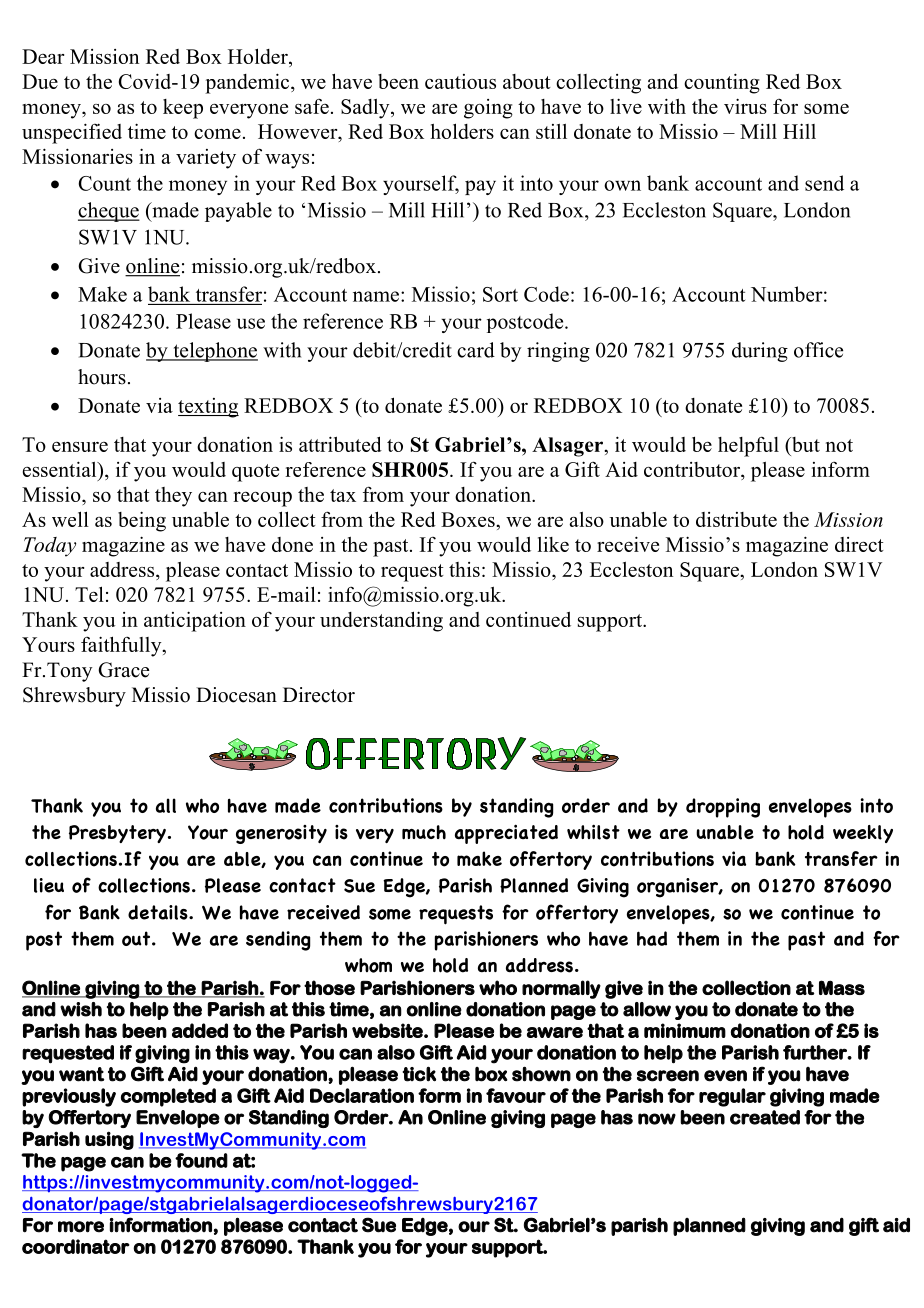  I want to click on more, so click(81, 1227).
